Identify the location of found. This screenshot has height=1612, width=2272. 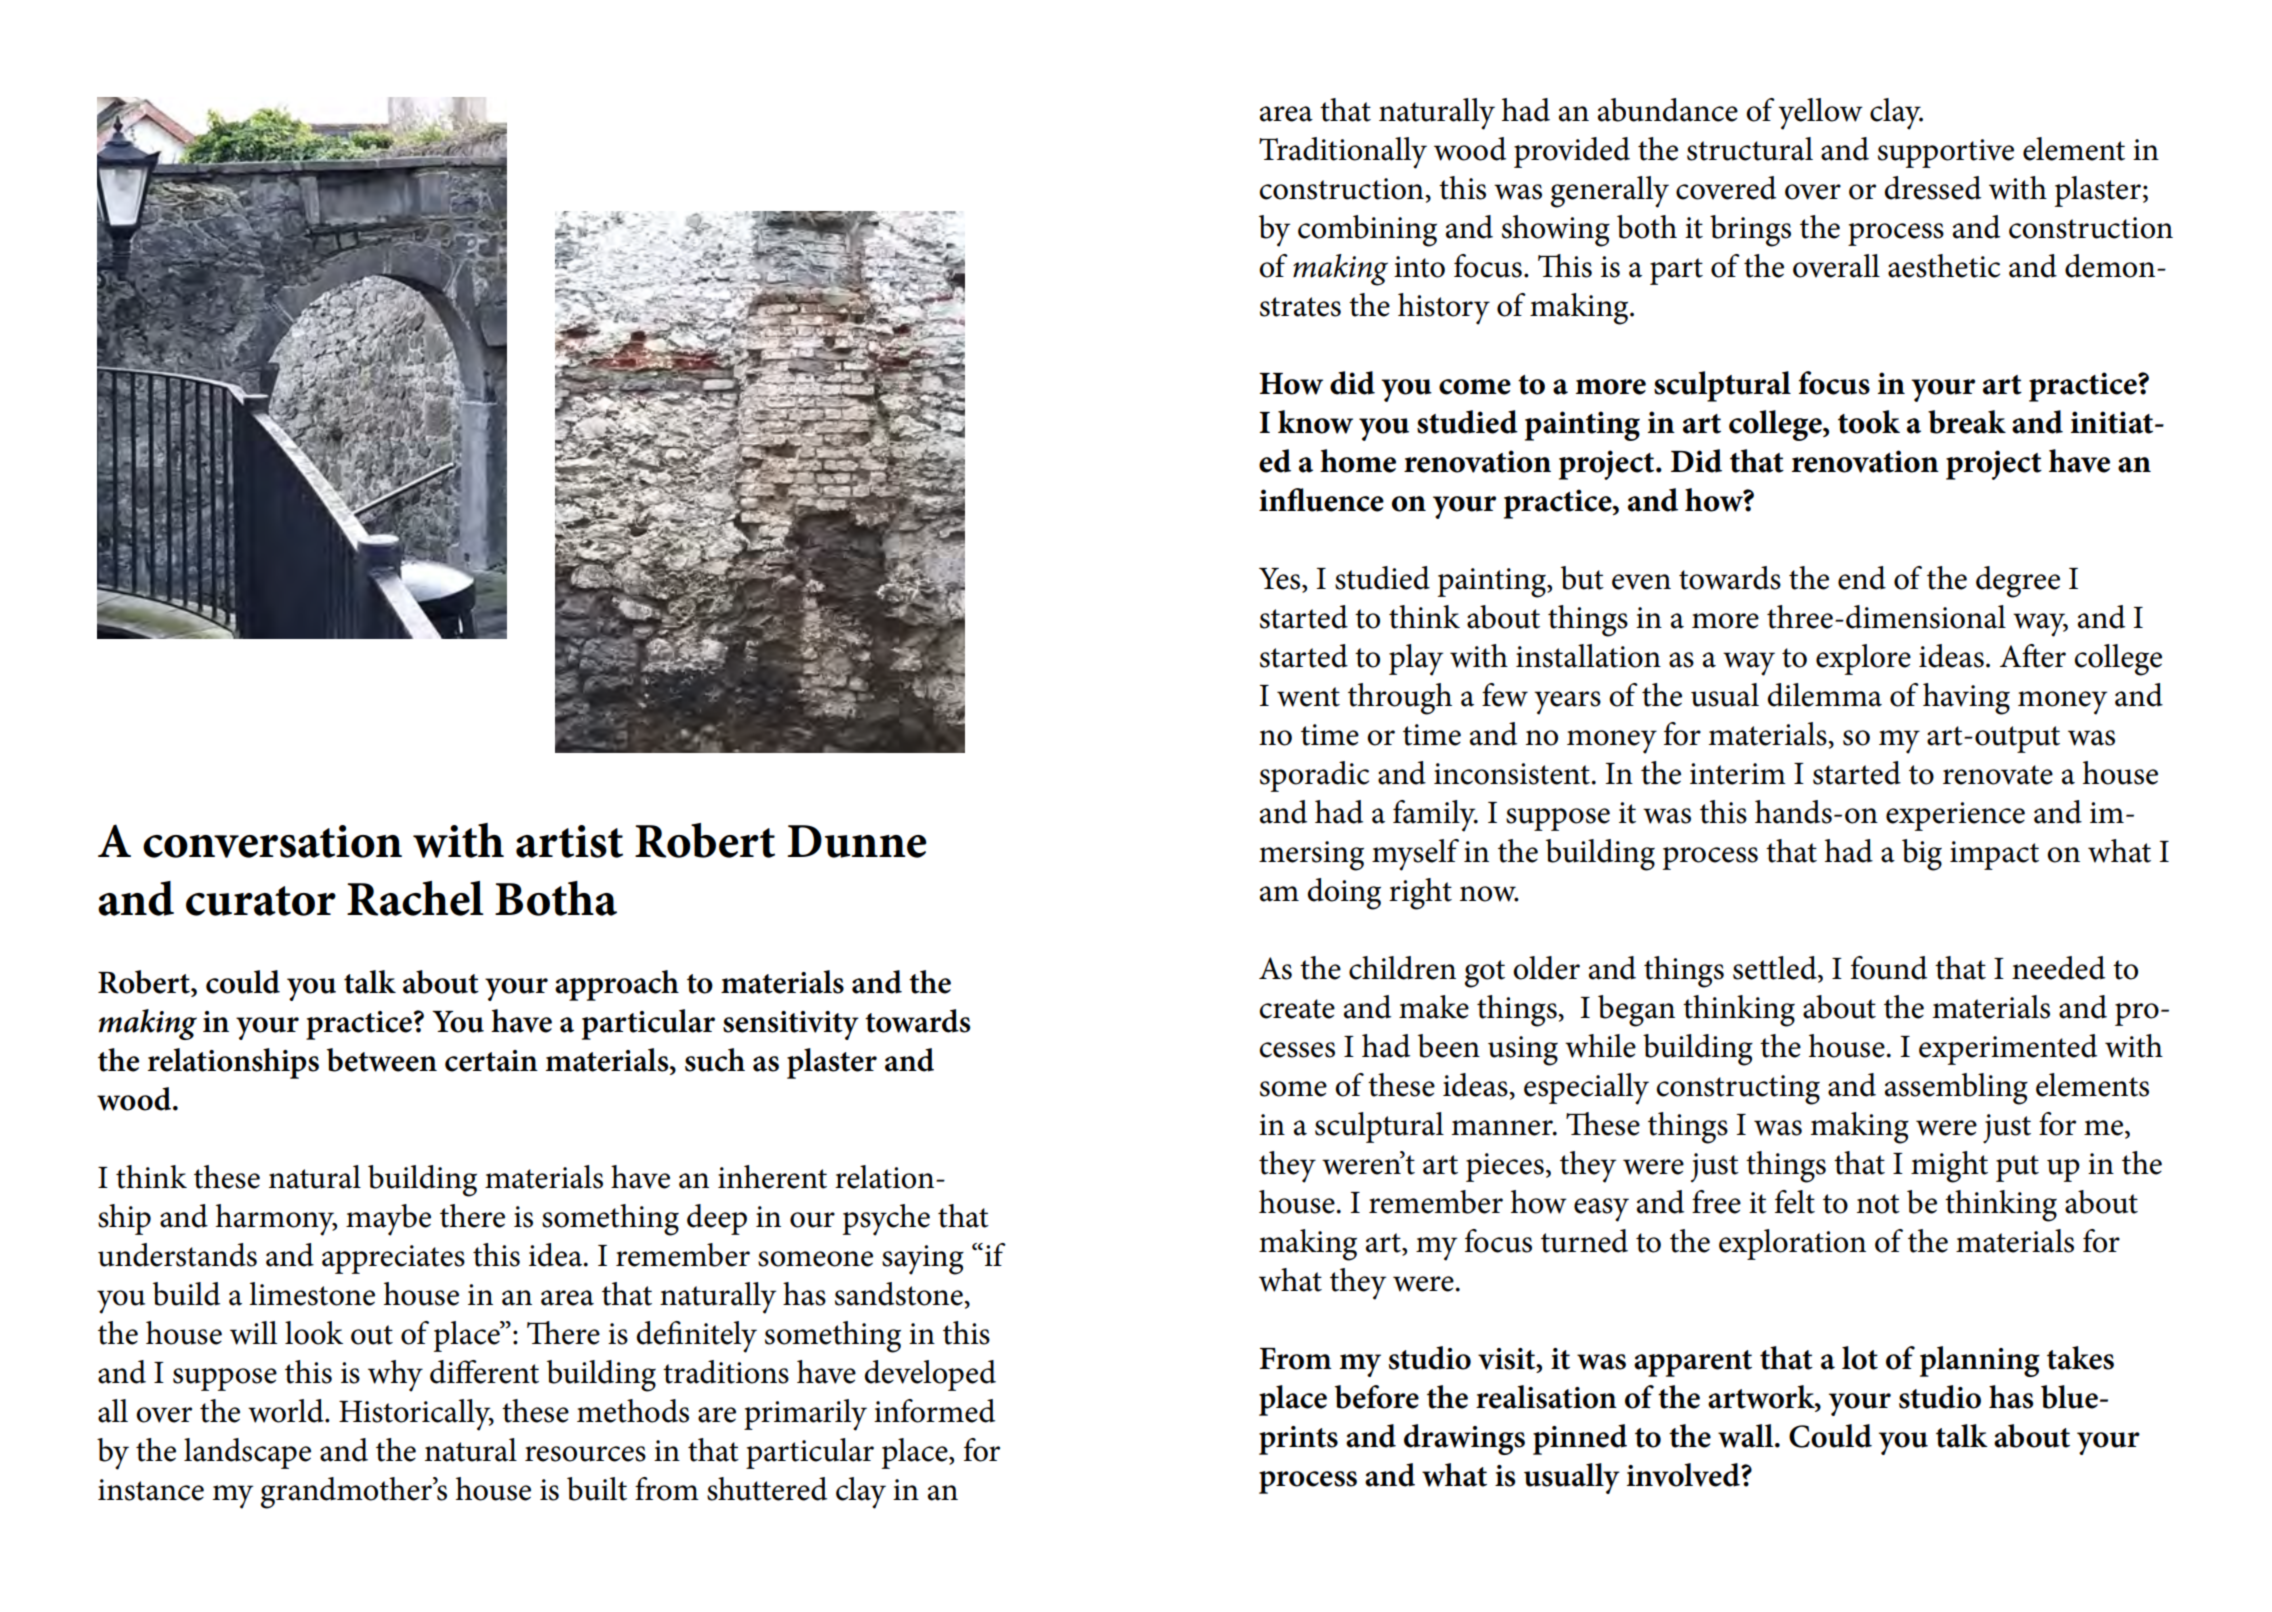
(1889, 968).
